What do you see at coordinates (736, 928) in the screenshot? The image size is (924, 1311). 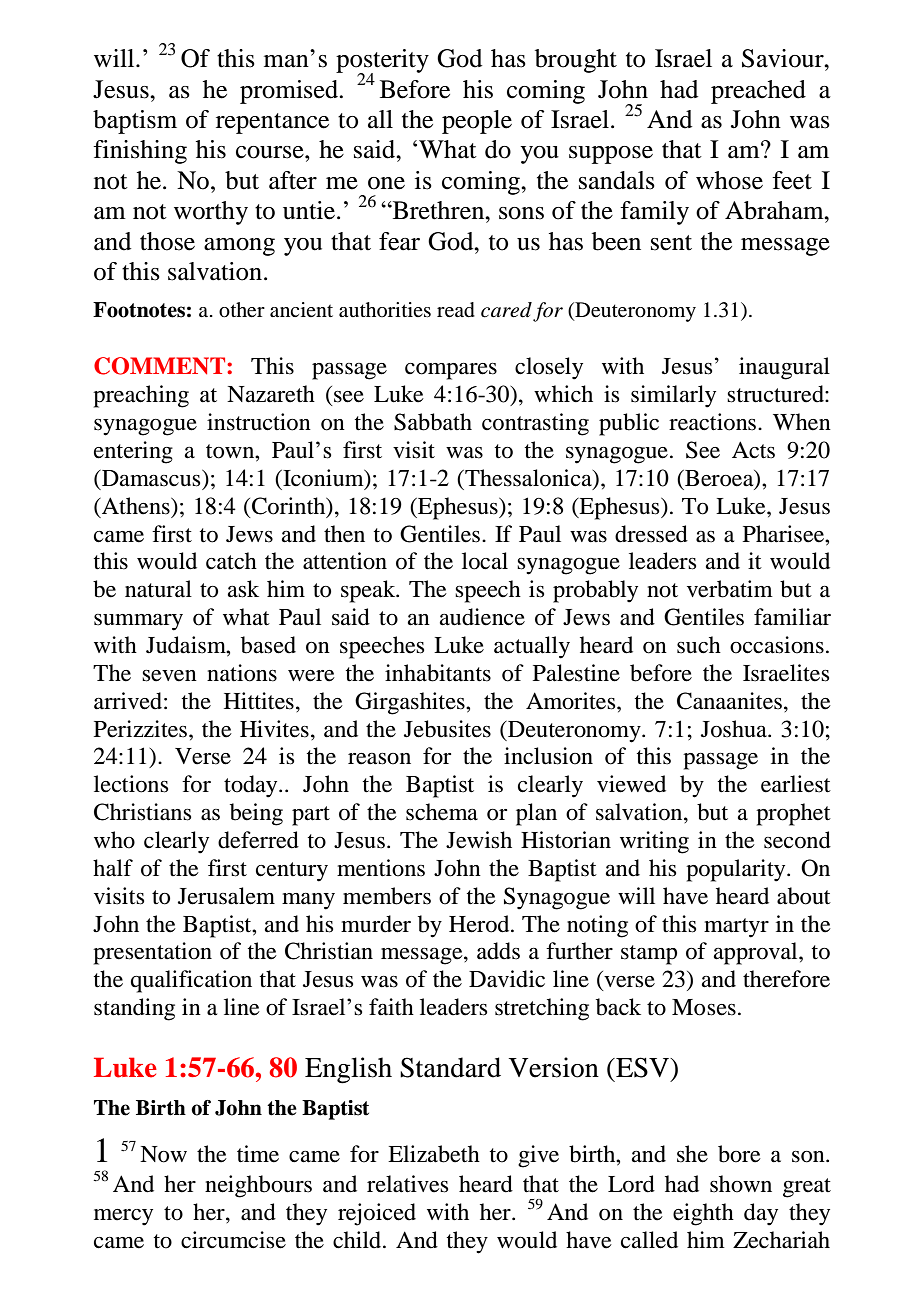 I see `martyr` at bounding box center [736, 928].
